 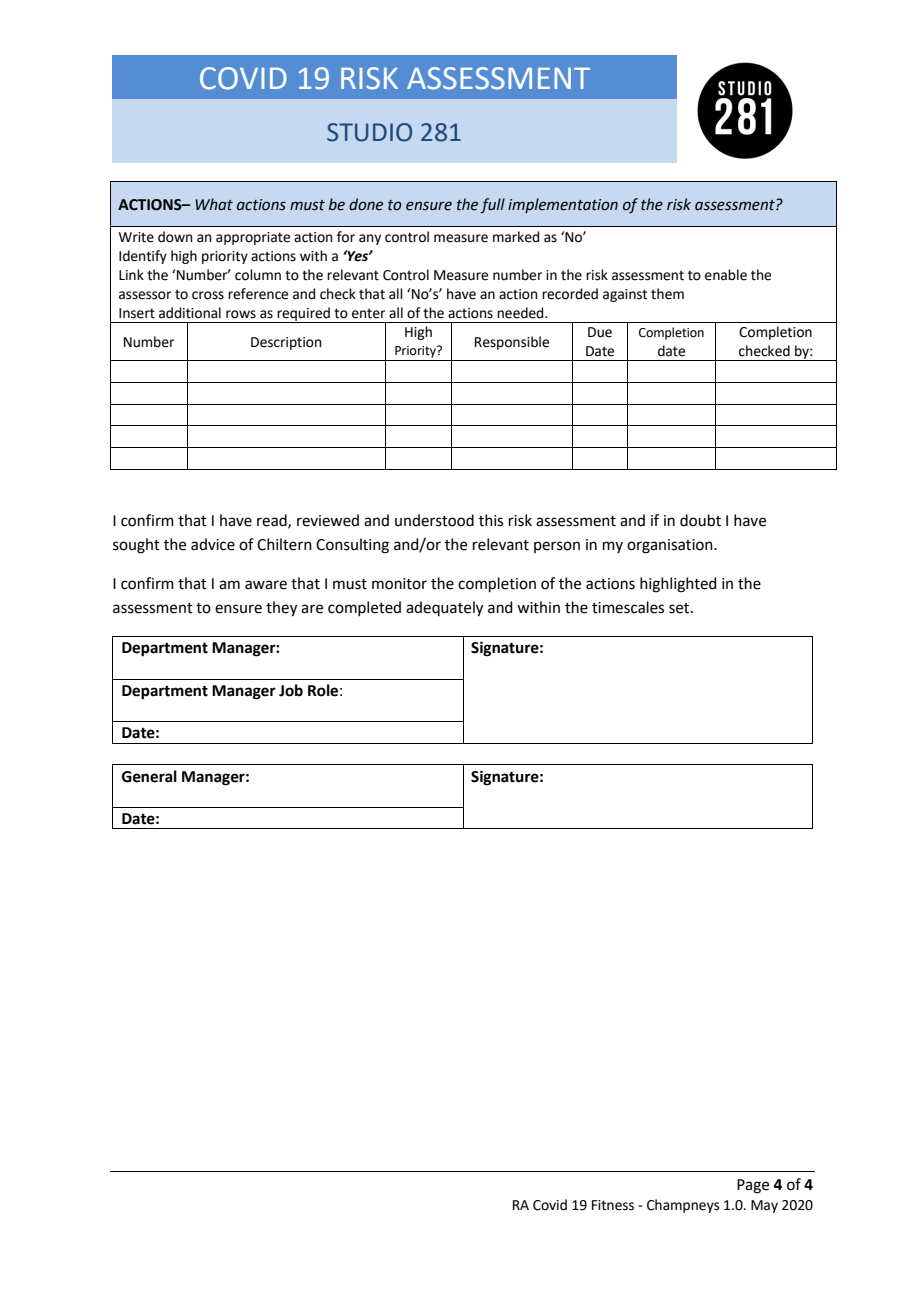 I want to click on Description, so click(x=286, y=343).
